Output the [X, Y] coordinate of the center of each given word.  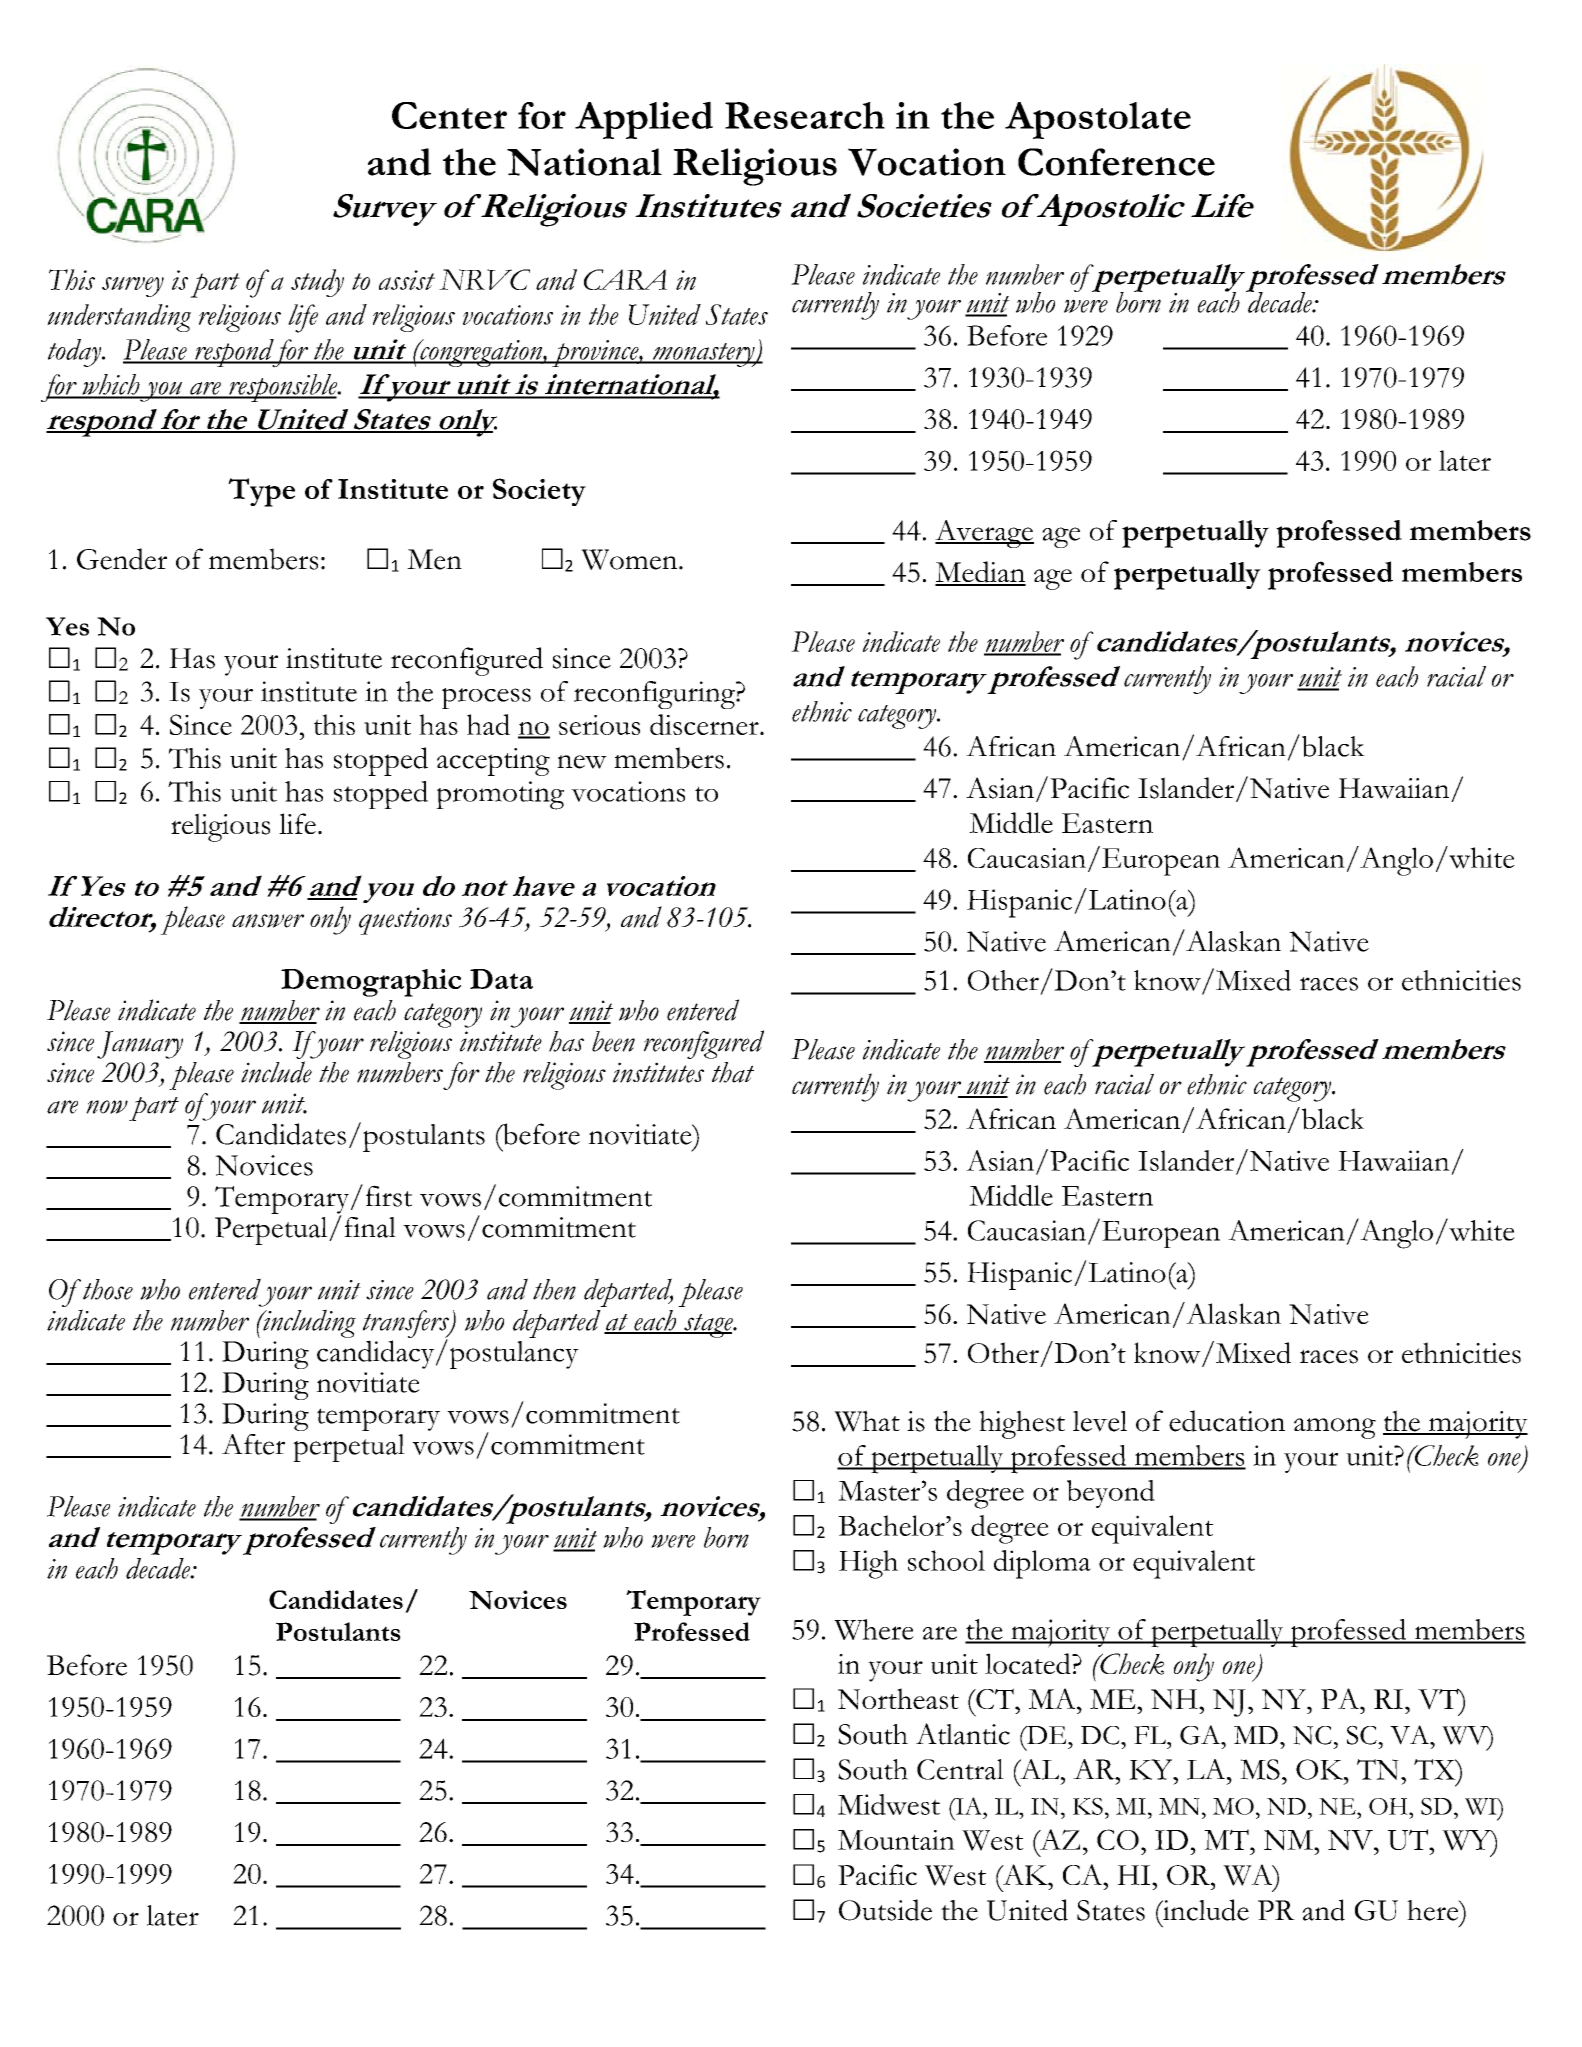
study [317, 283]
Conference [1116, 162]
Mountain [896, 1840]
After [253, 1444]
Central [960, 1769]
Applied [644, 120]
